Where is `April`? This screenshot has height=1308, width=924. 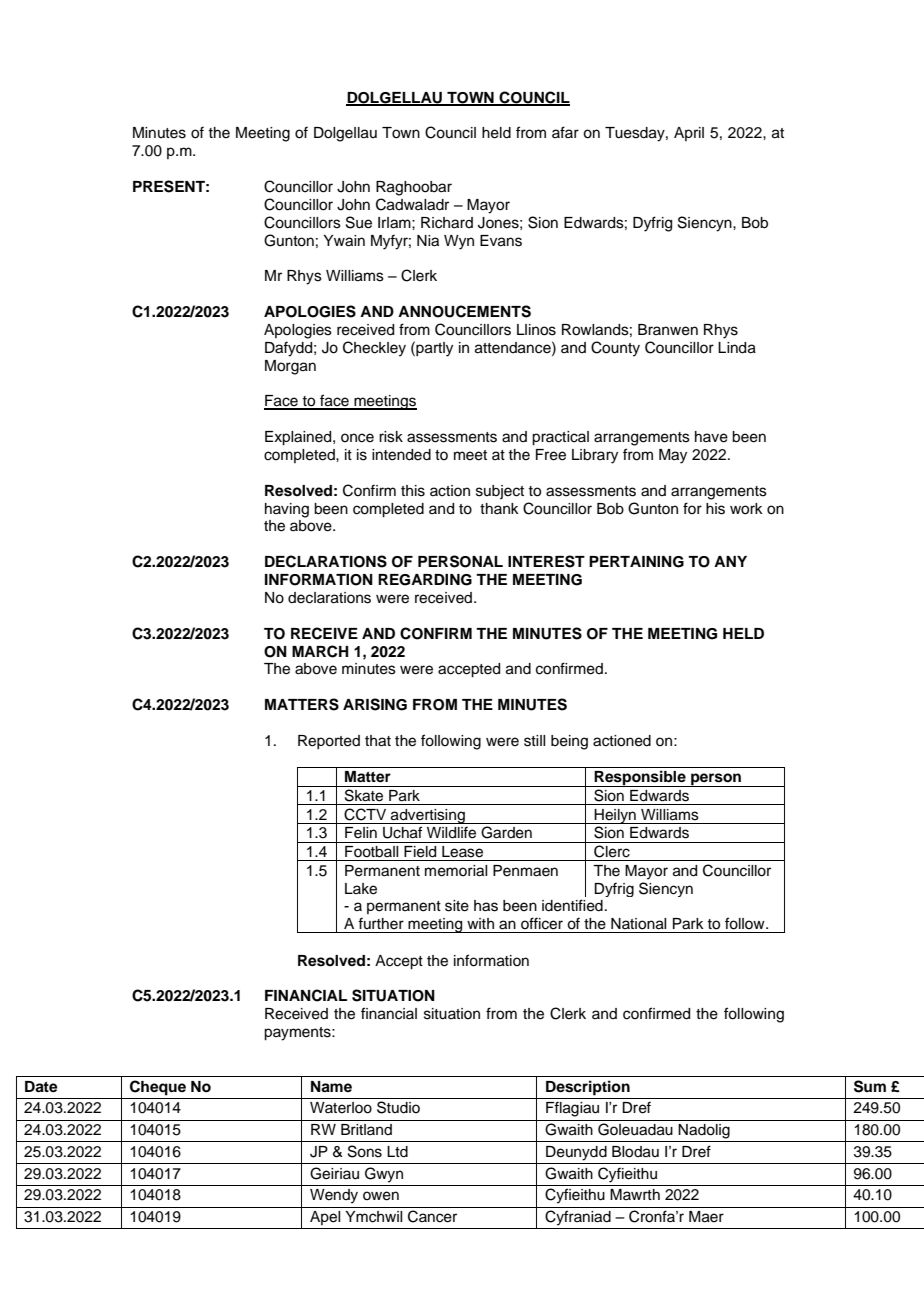
April is located at coordinates (689, 134).
